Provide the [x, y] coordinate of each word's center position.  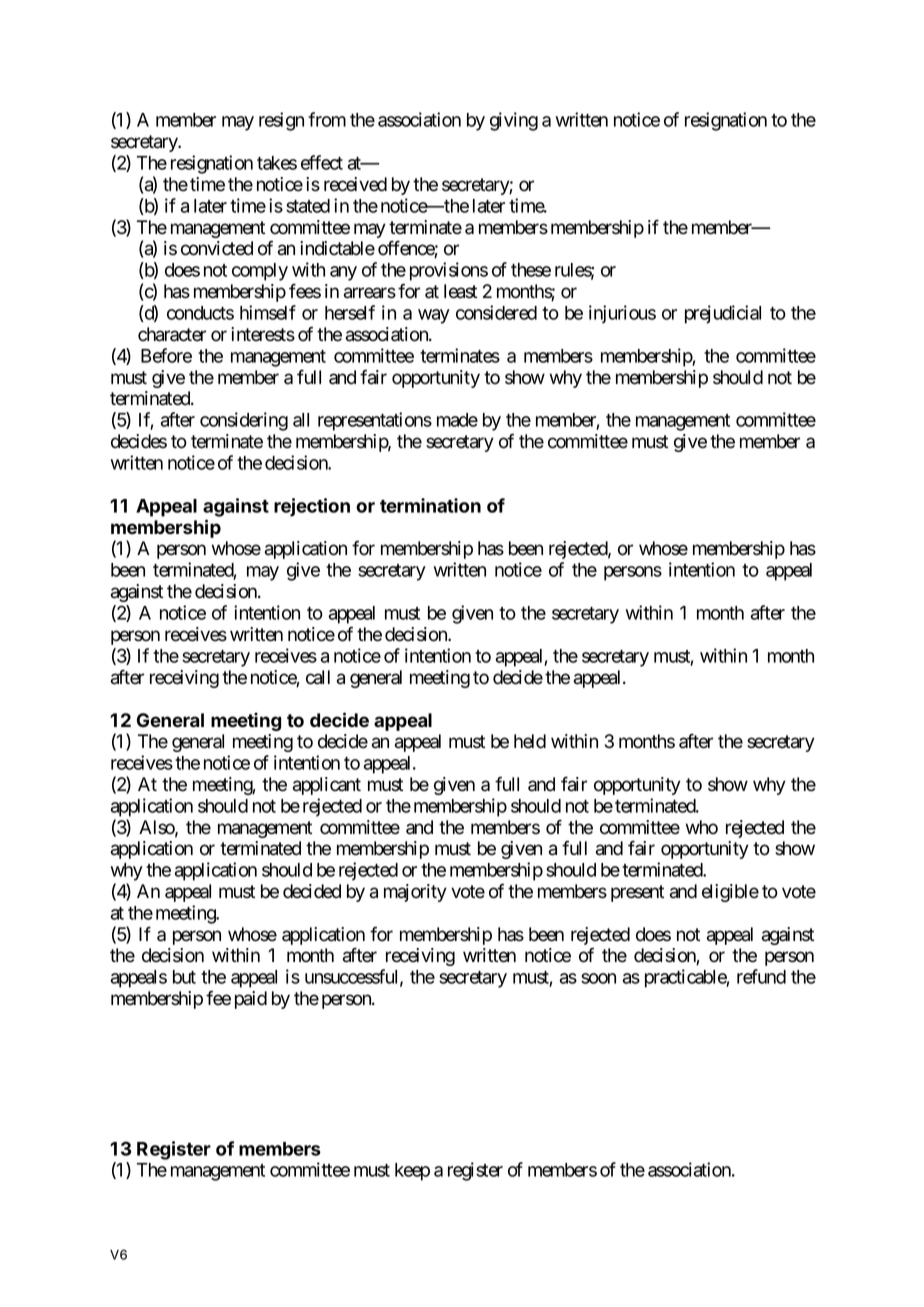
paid [251, 1000]
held [530, 741]
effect [322, 162]
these [531, 270]
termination [430, 505]
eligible [730, 893]
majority [415, 893]
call [318, 677]
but [184, 977]
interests [263, 334]
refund [761, 976]
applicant [327, 786]
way [434, 316]
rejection [312, 507]
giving [514, 121]
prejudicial [723, 314]
